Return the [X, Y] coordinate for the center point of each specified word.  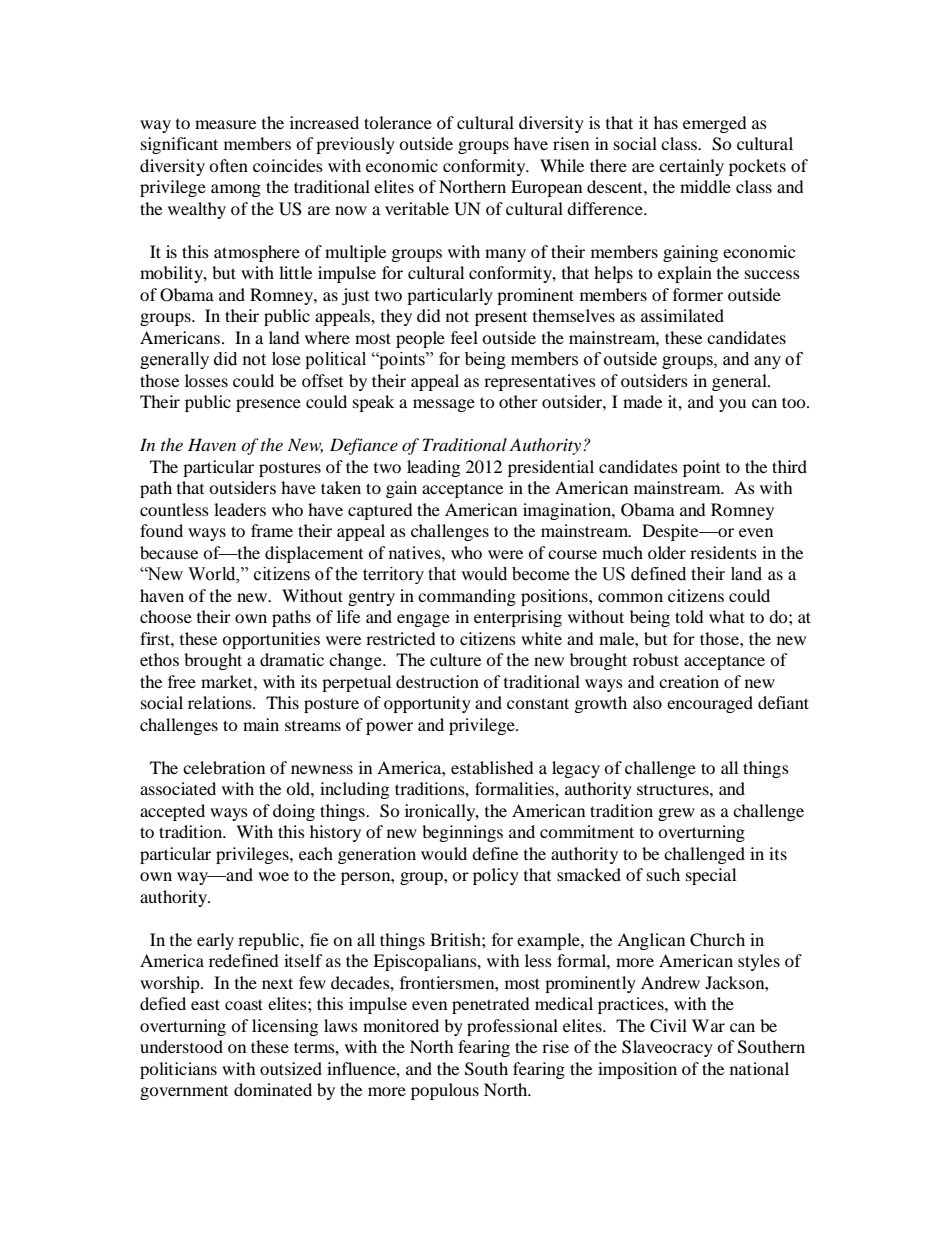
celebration [224, 767]
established [492, 767]
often [228, 165]
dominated [273, 1089]
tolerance [398, 122]
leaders [240, 509]
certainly [691, 167]
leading [433, 468]
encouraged [710, 704]
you [732, 405]
